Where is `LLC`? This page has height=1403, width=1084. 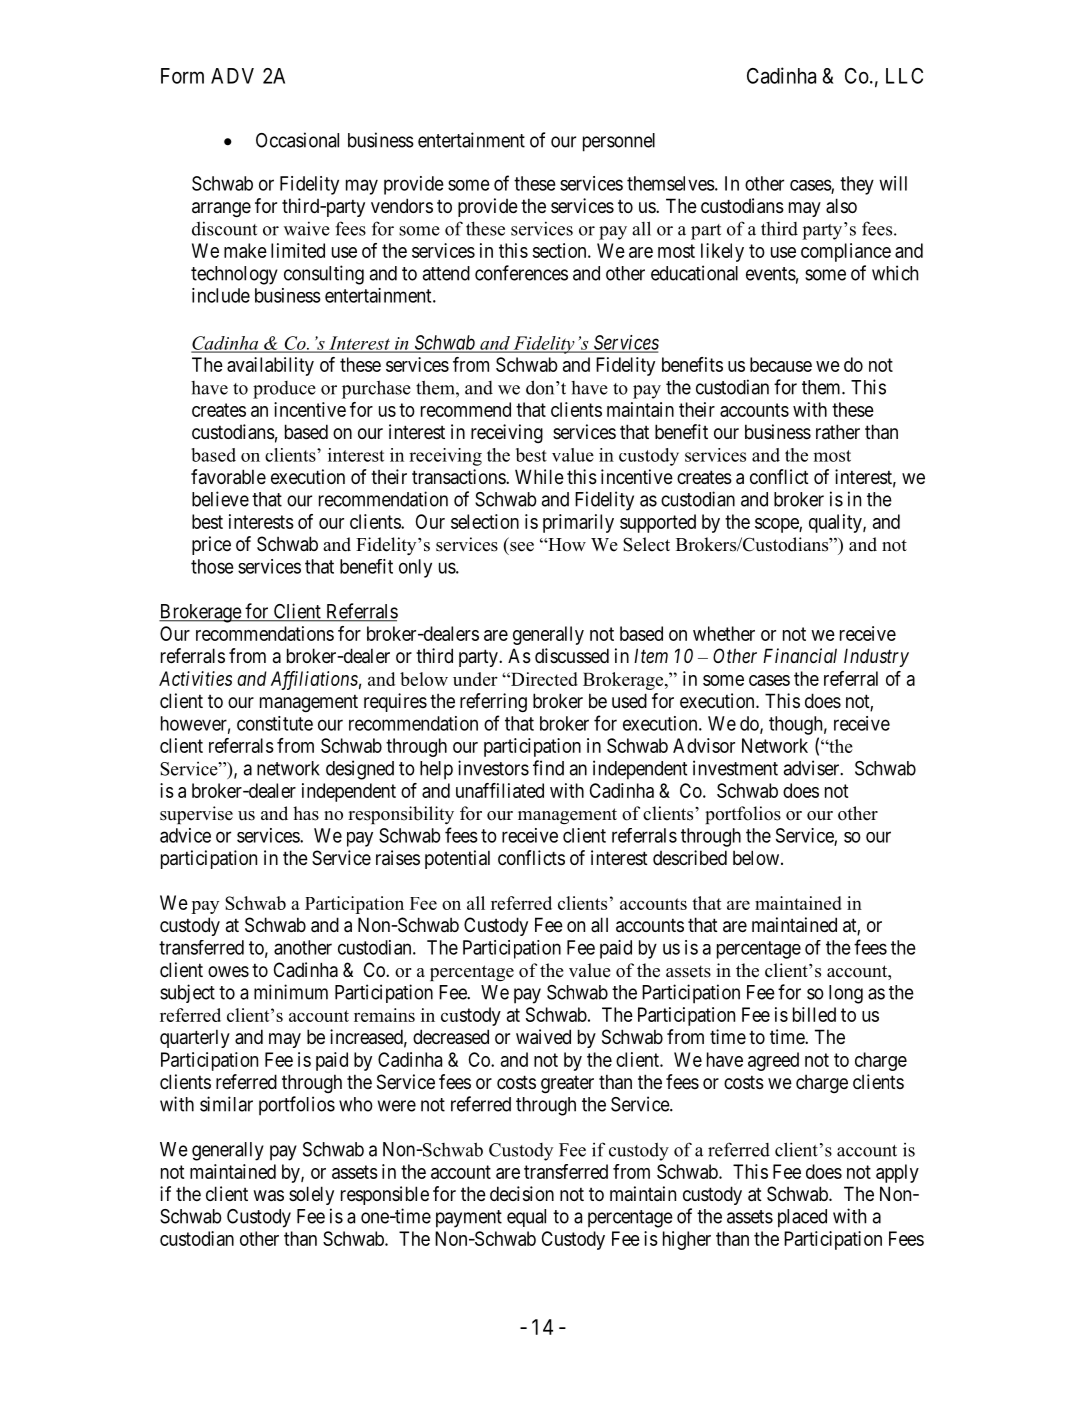 LLC is located at coordinates (904, 76).
